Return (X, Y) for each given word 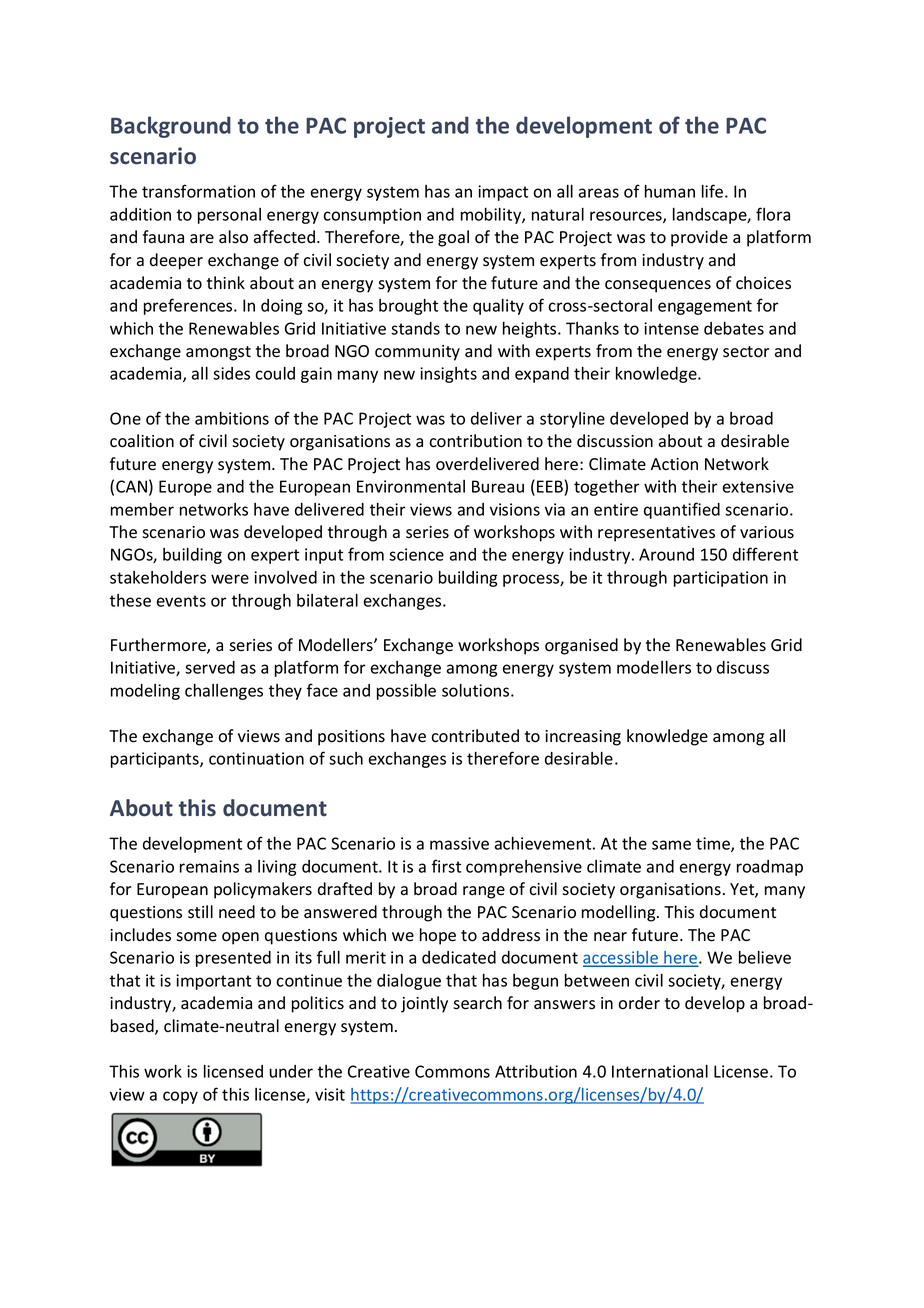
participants (156, 760)
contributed (475, 736)
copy (180, 1097)
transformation (198, 191)
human (670, 191)
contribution (475, 441)
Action (674, 464)
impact (503, 193)
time (714, 844)
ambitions (232, 418)
